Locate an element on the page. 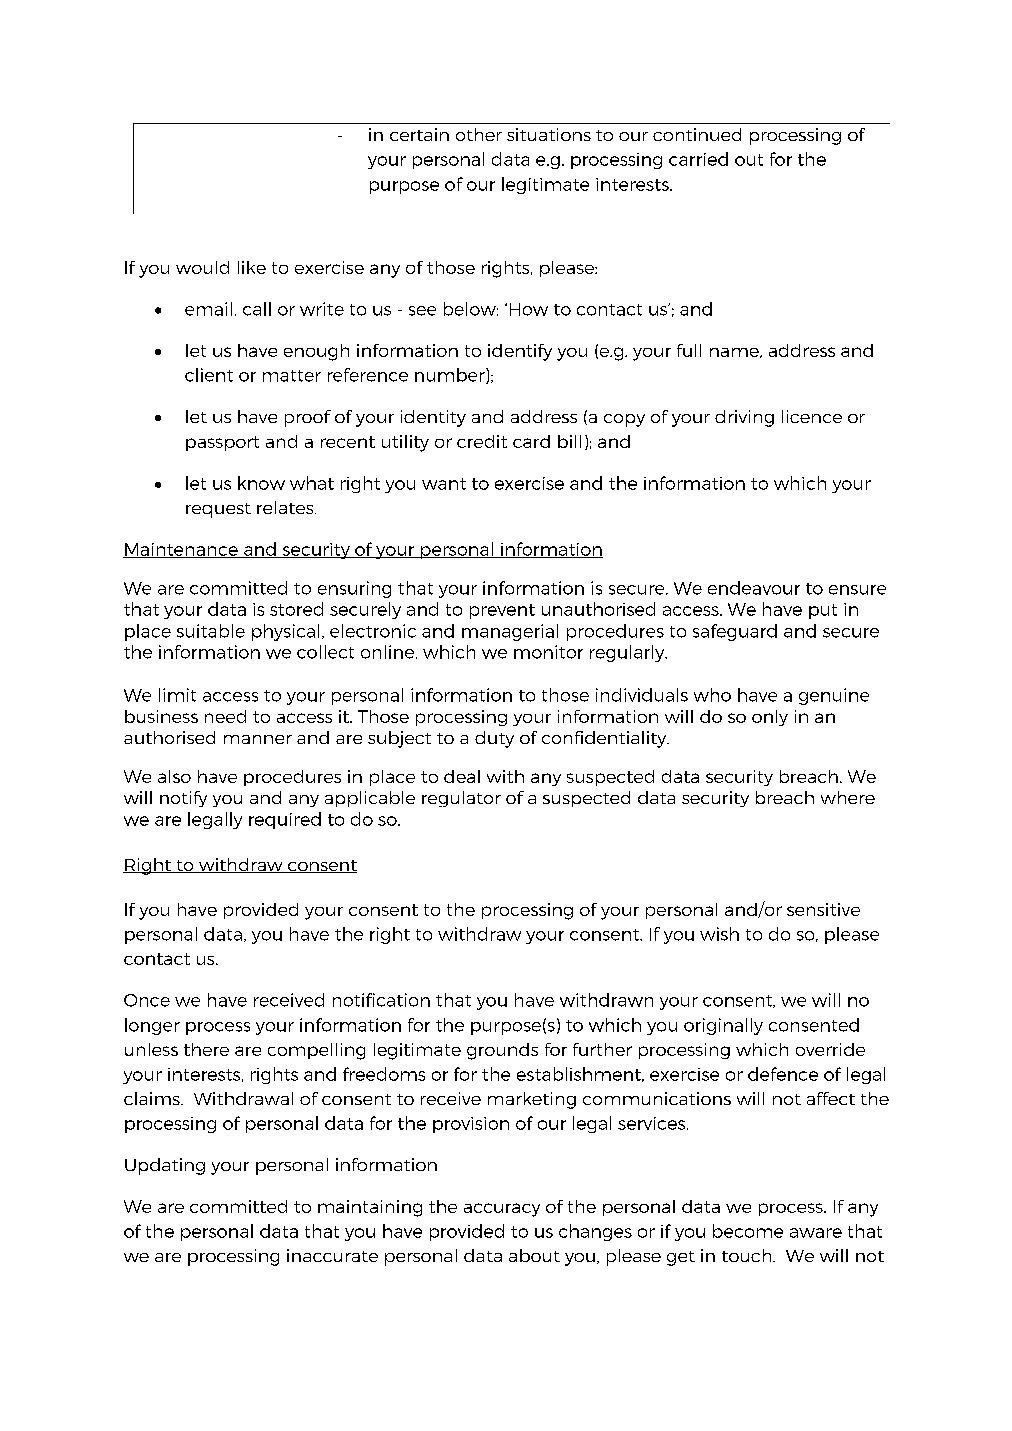  duty is located at coordinates (494, 739).
